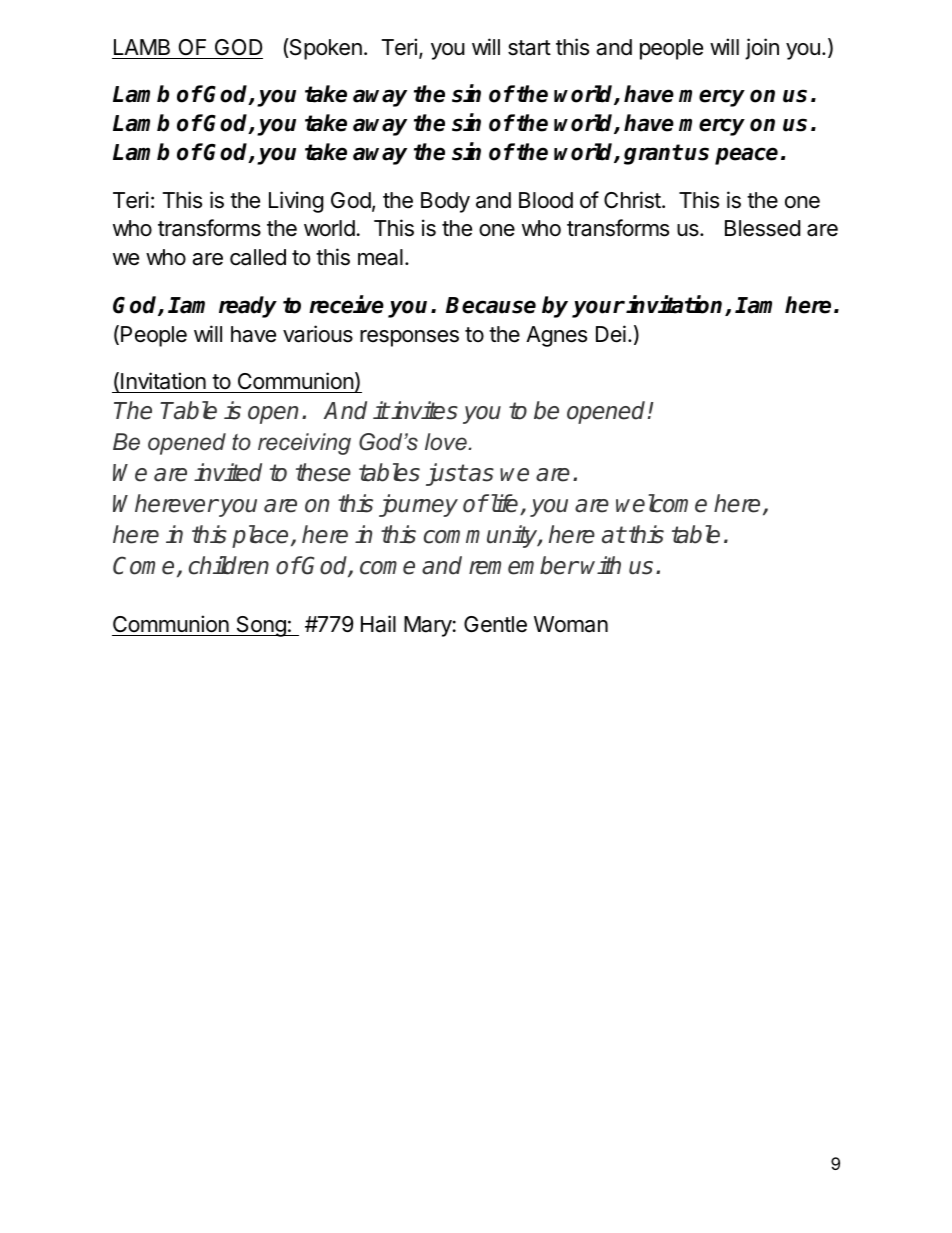 The width and height of the image is (952, 1233). What do you see at coordinates (491, 305) in the image?
I see `Because` at bounding box center [491, 305].
